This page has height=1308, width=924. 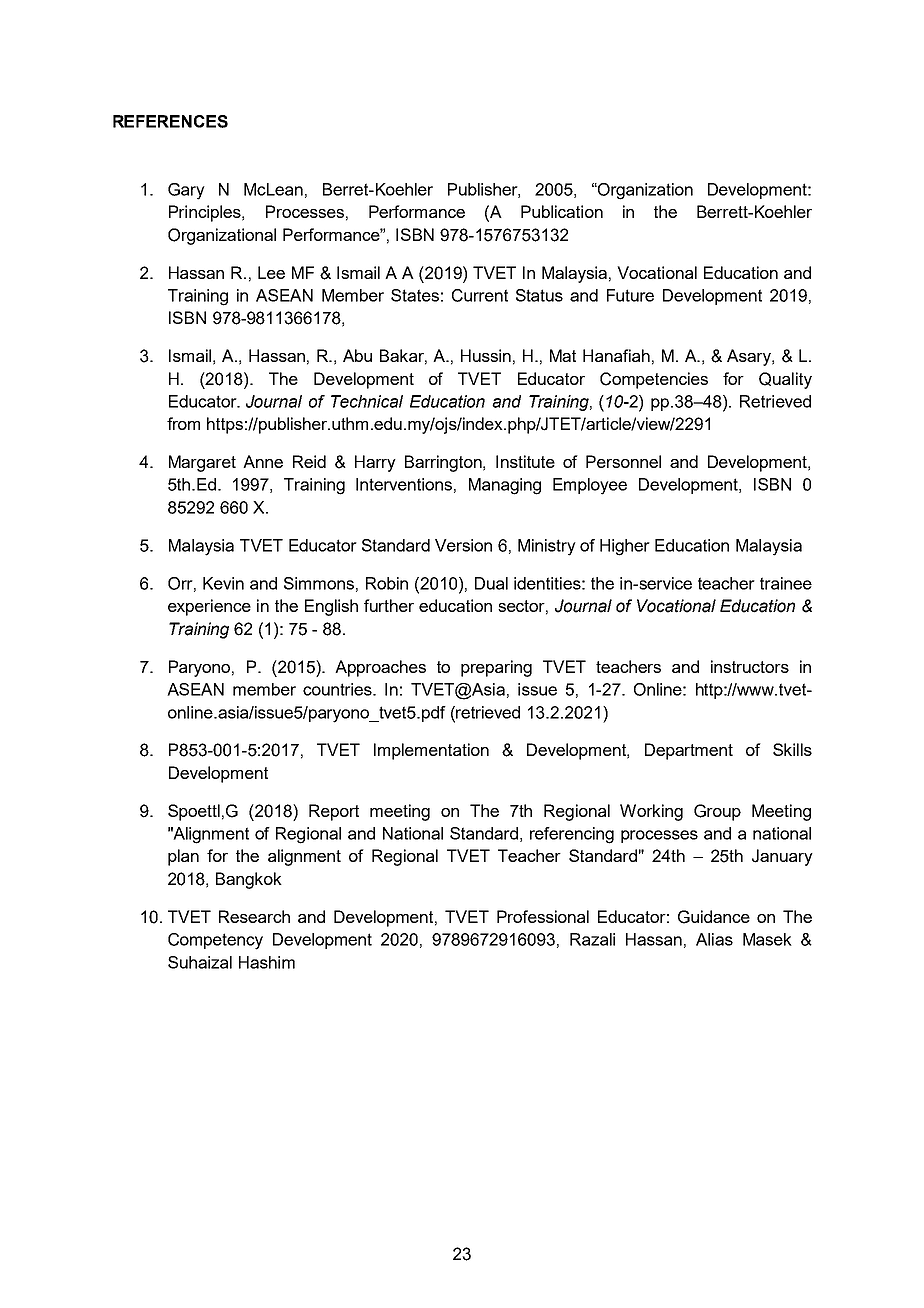 What do you see at coordinates (750, 666) in the page?
I see `instructors` at bounding box center [750, 666].
